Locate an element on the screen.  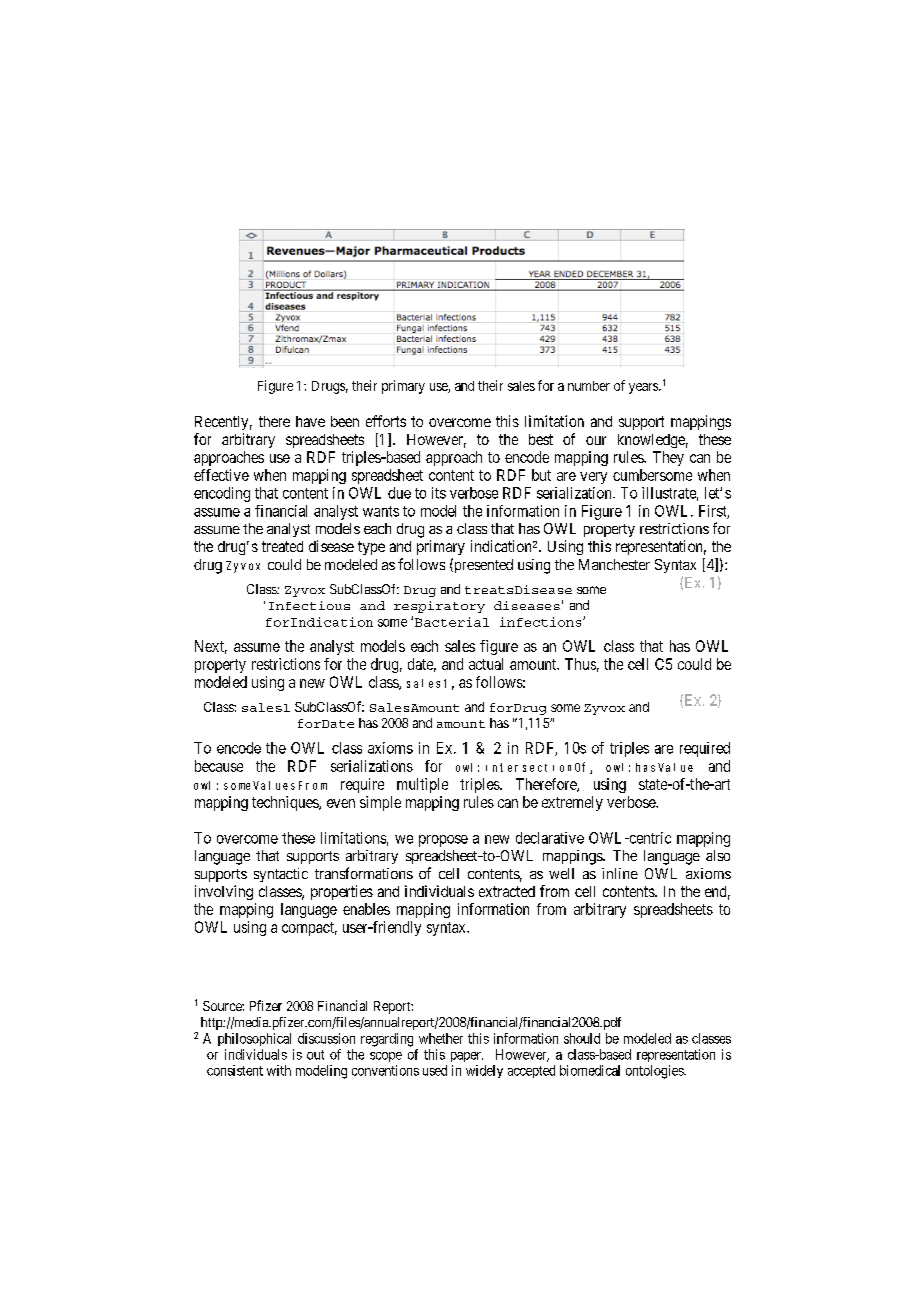
extremely is located at coordinates (572, 803).
